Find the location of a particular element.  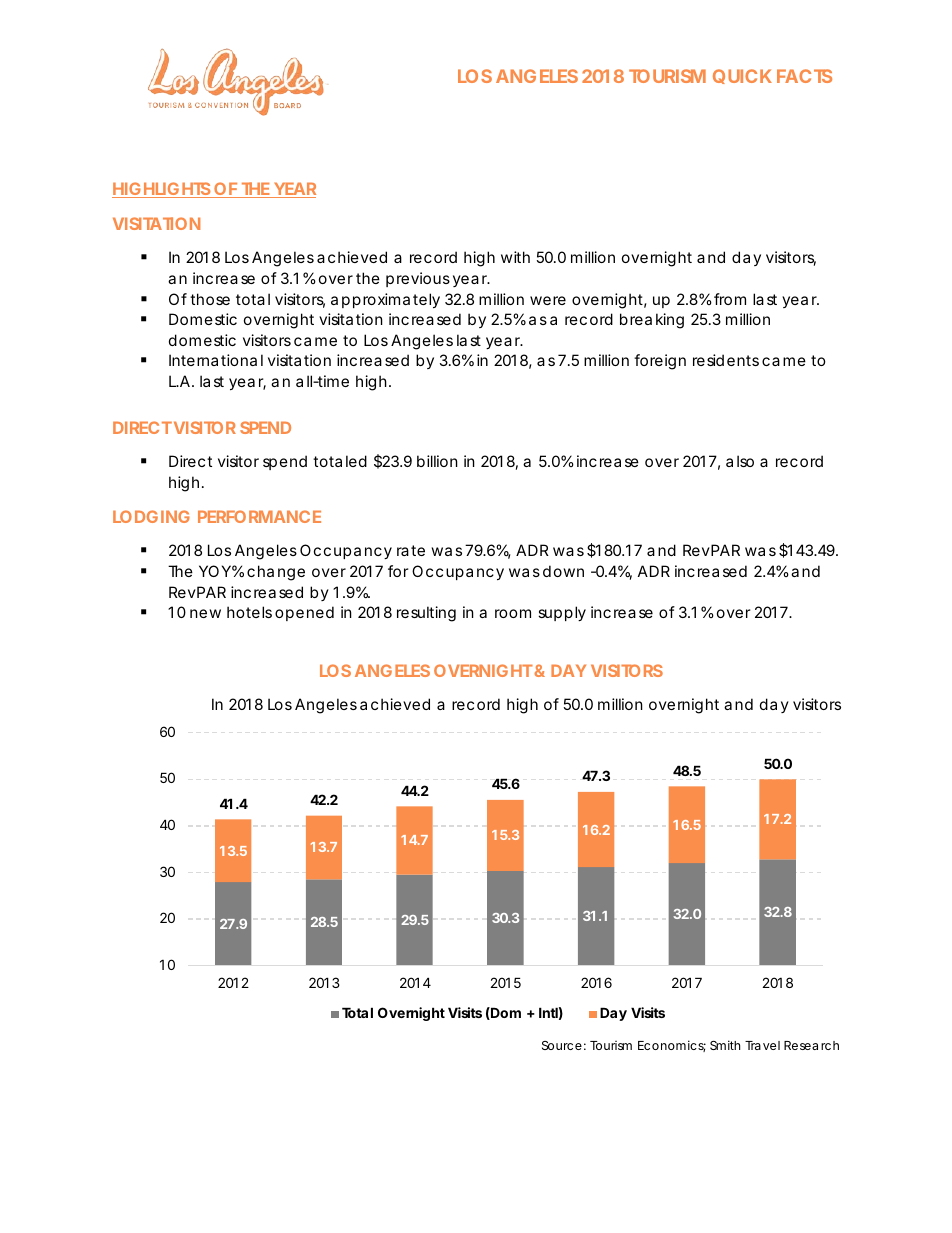

Intl is located at coordinates (548, 1012).
